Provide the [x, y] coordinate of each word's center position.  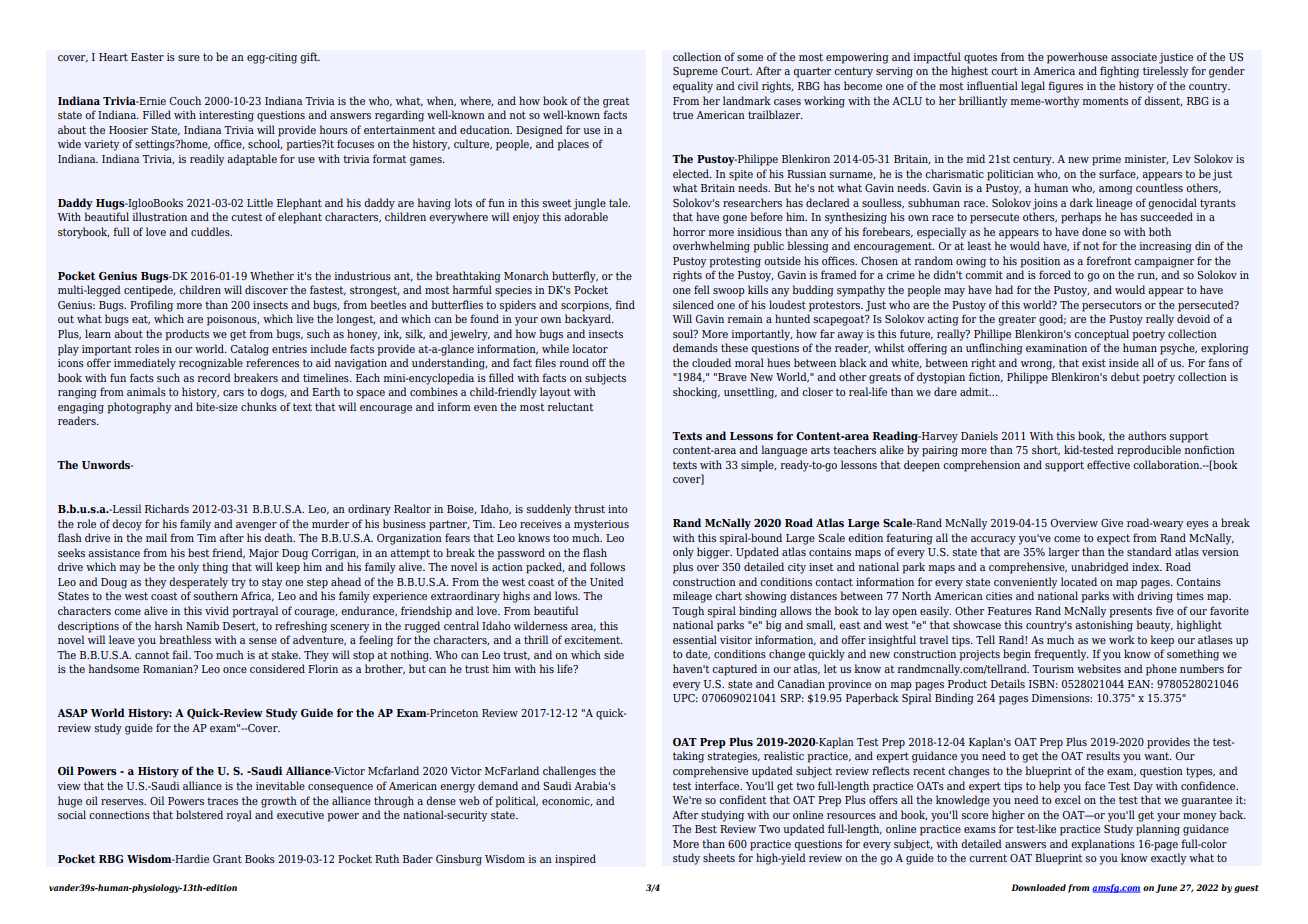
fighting [1119, 72]
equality [693, 87]
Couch [185, 100]
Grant [227, 859]
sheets [719, 857]
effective [1108, 464]
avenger [256, 526]
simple [758, 466]
